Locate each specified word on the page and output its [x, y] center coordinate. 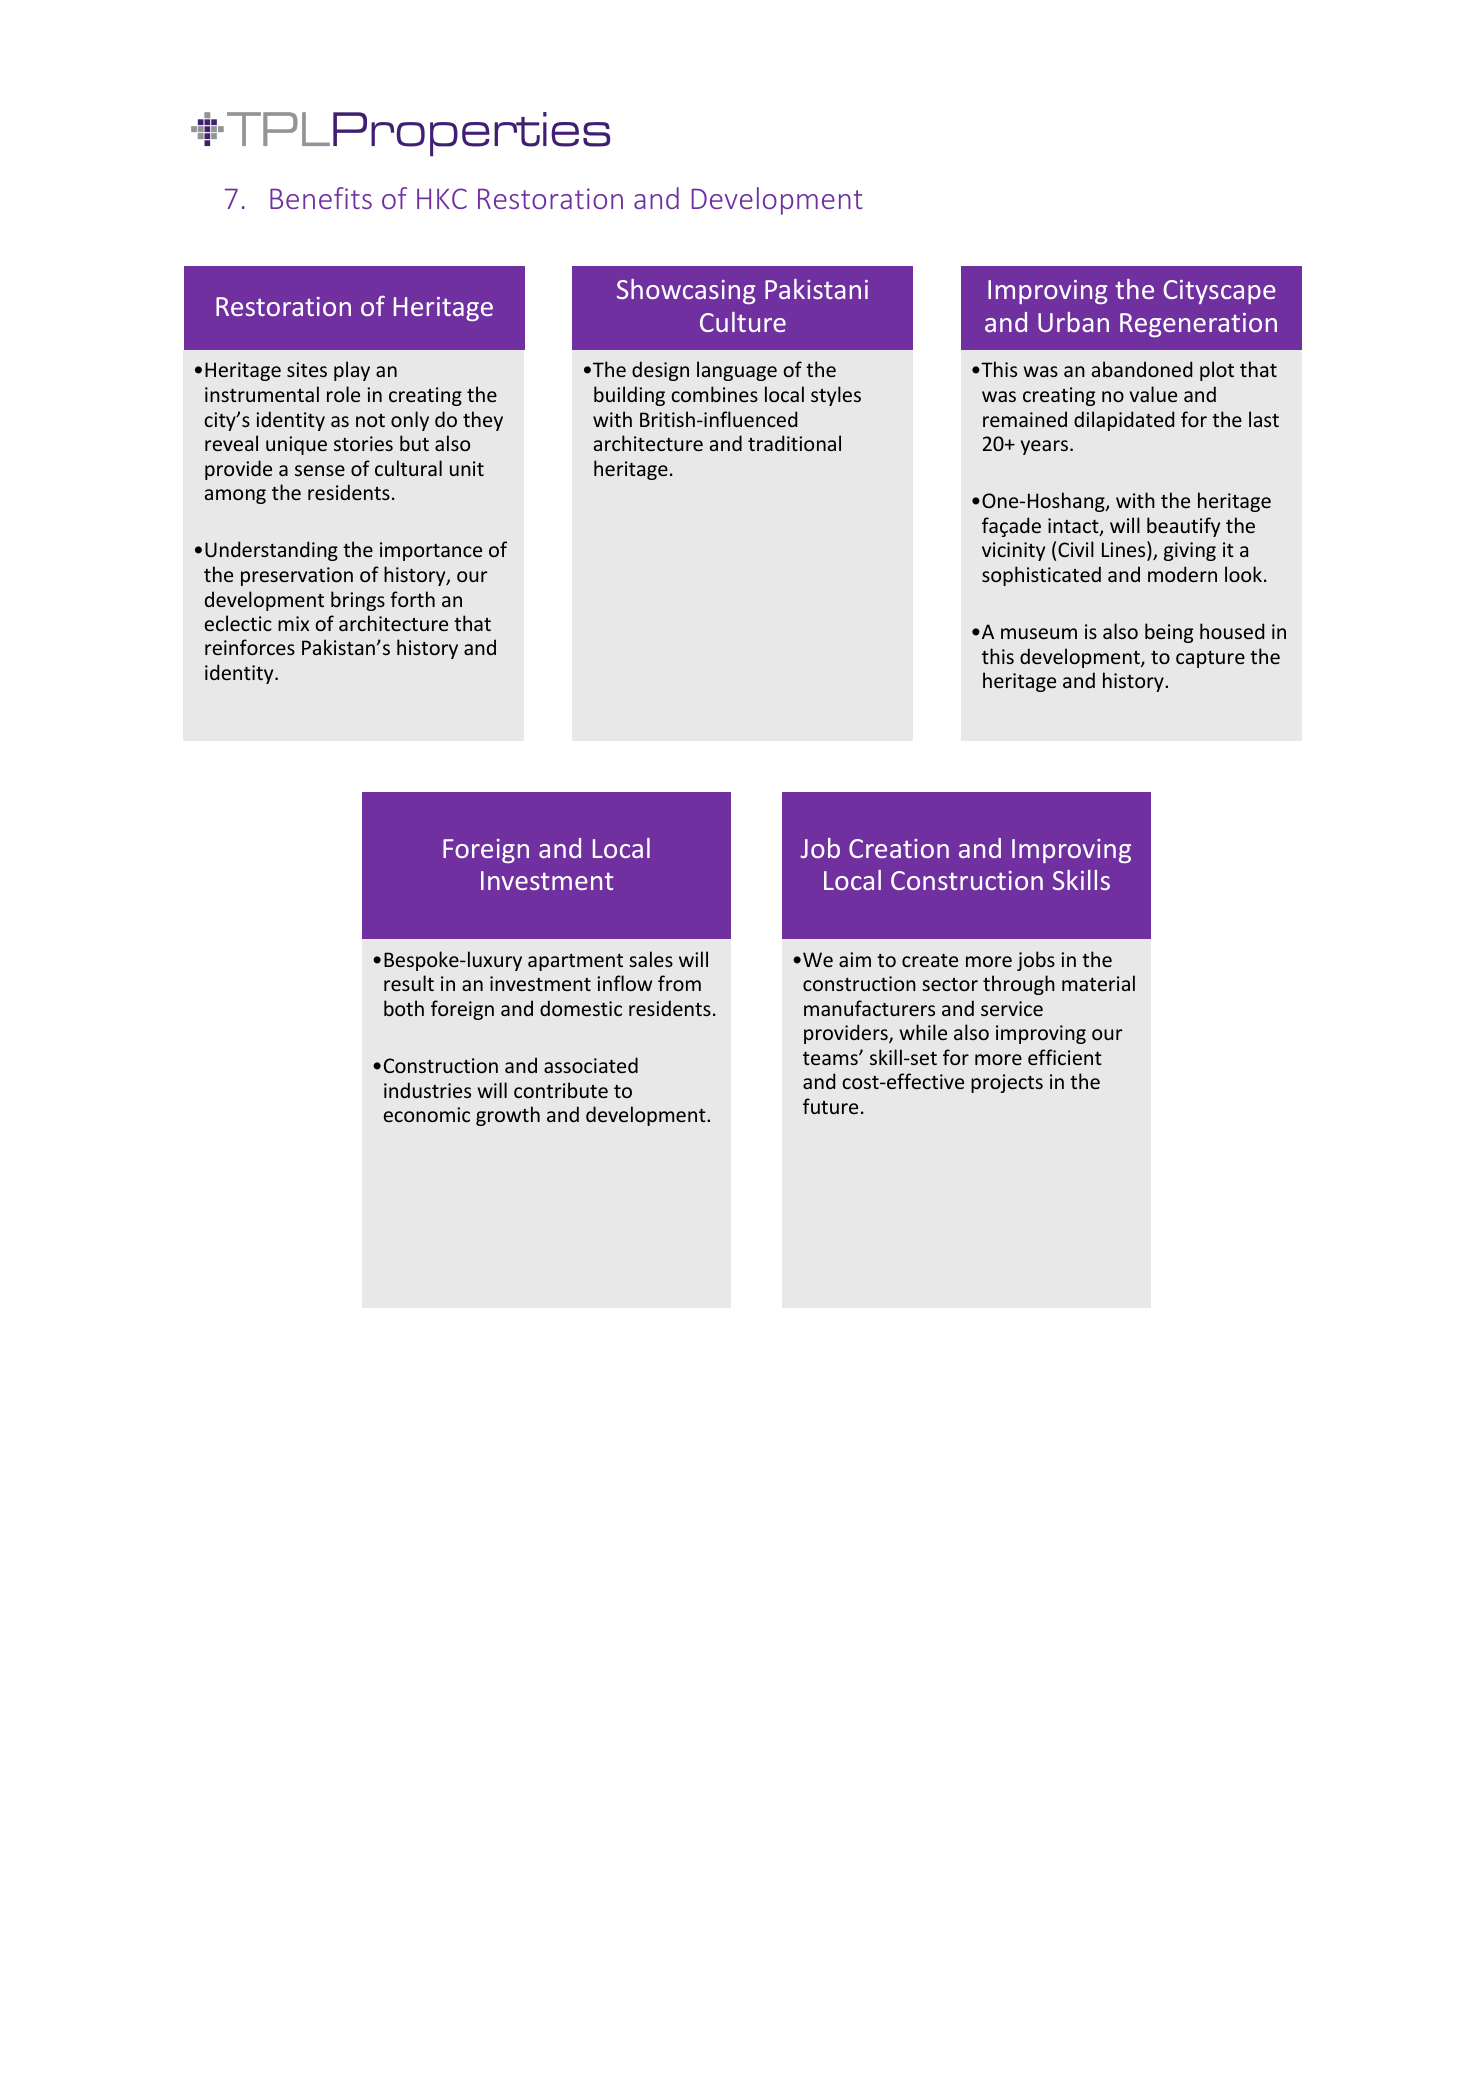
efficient [1065, 1057]
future [830, 1106]
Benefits [321, 198]
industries [427, 1090]
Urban [1073, 322]
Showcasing [686, 291]
